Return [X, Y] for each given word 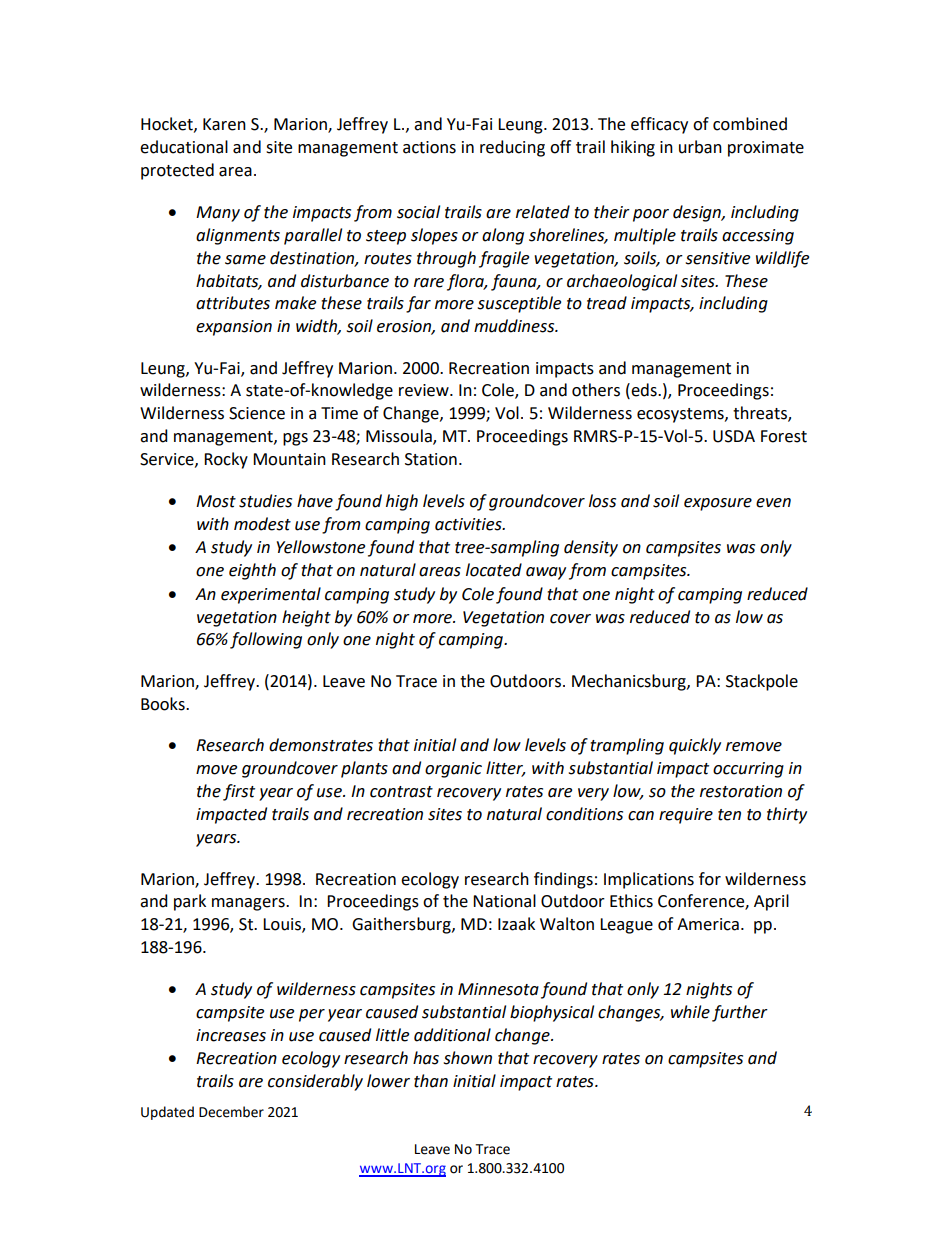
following [266, 640]
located [494, 570]
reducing [512, 148]
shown [467, 1058]
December [231, 1112]
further [740, 1013]
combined [750, 124]
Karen [224, 124]
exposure [718, 504]
